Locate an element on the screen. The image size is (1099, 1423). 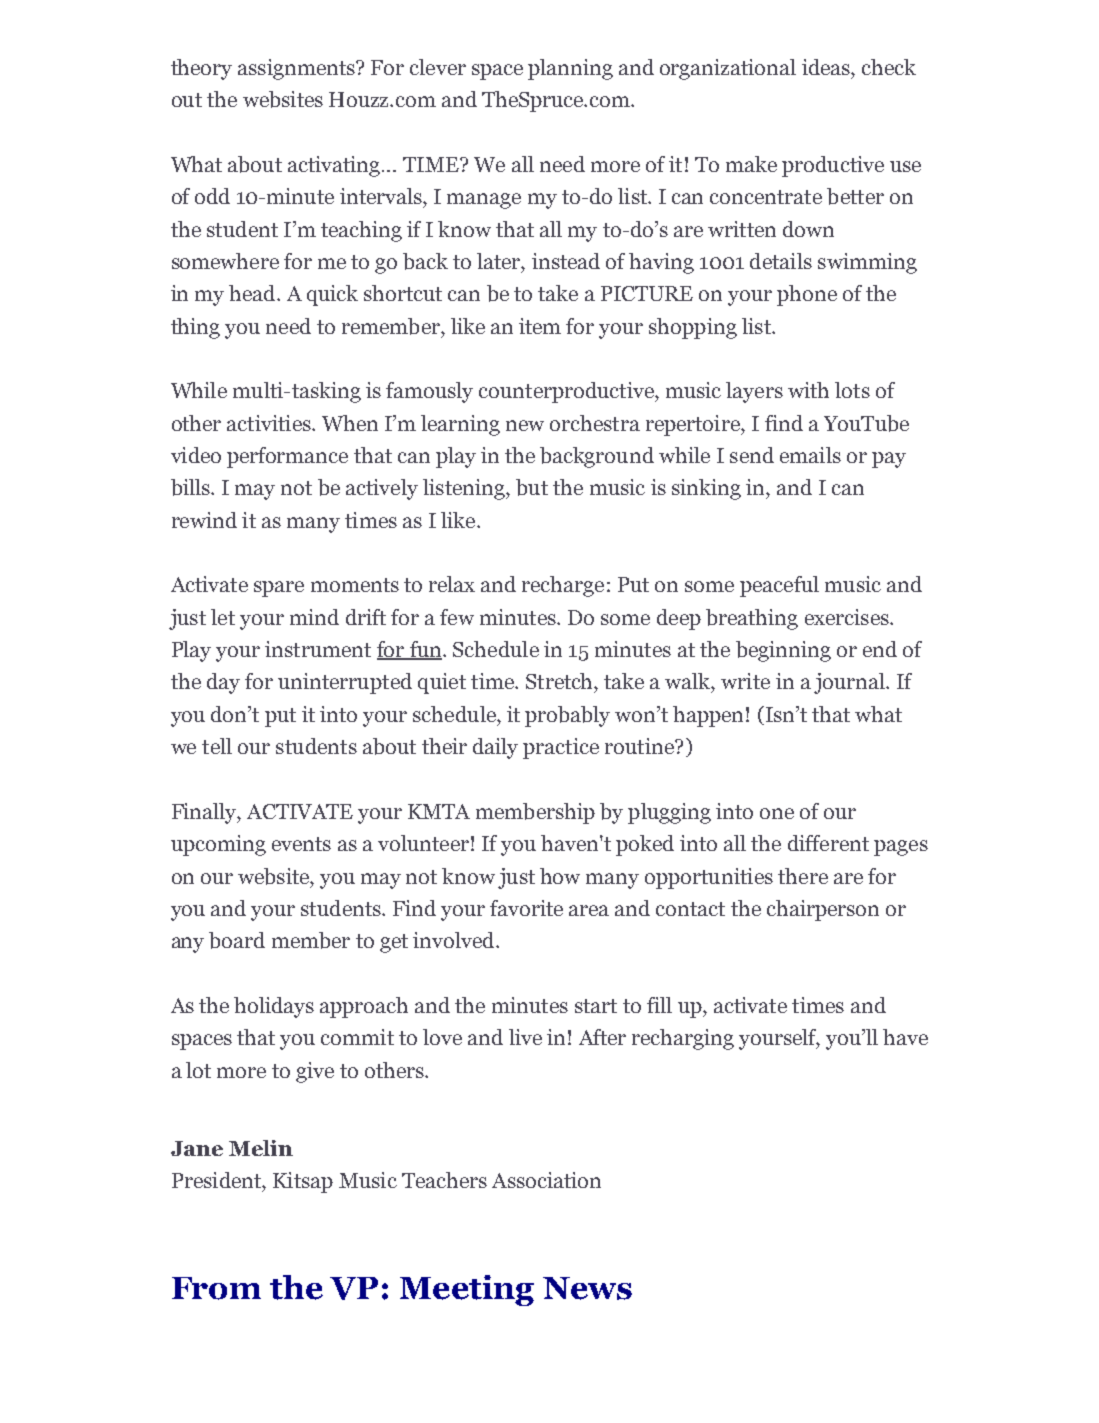
planning is located at coordinates (570, 69).
